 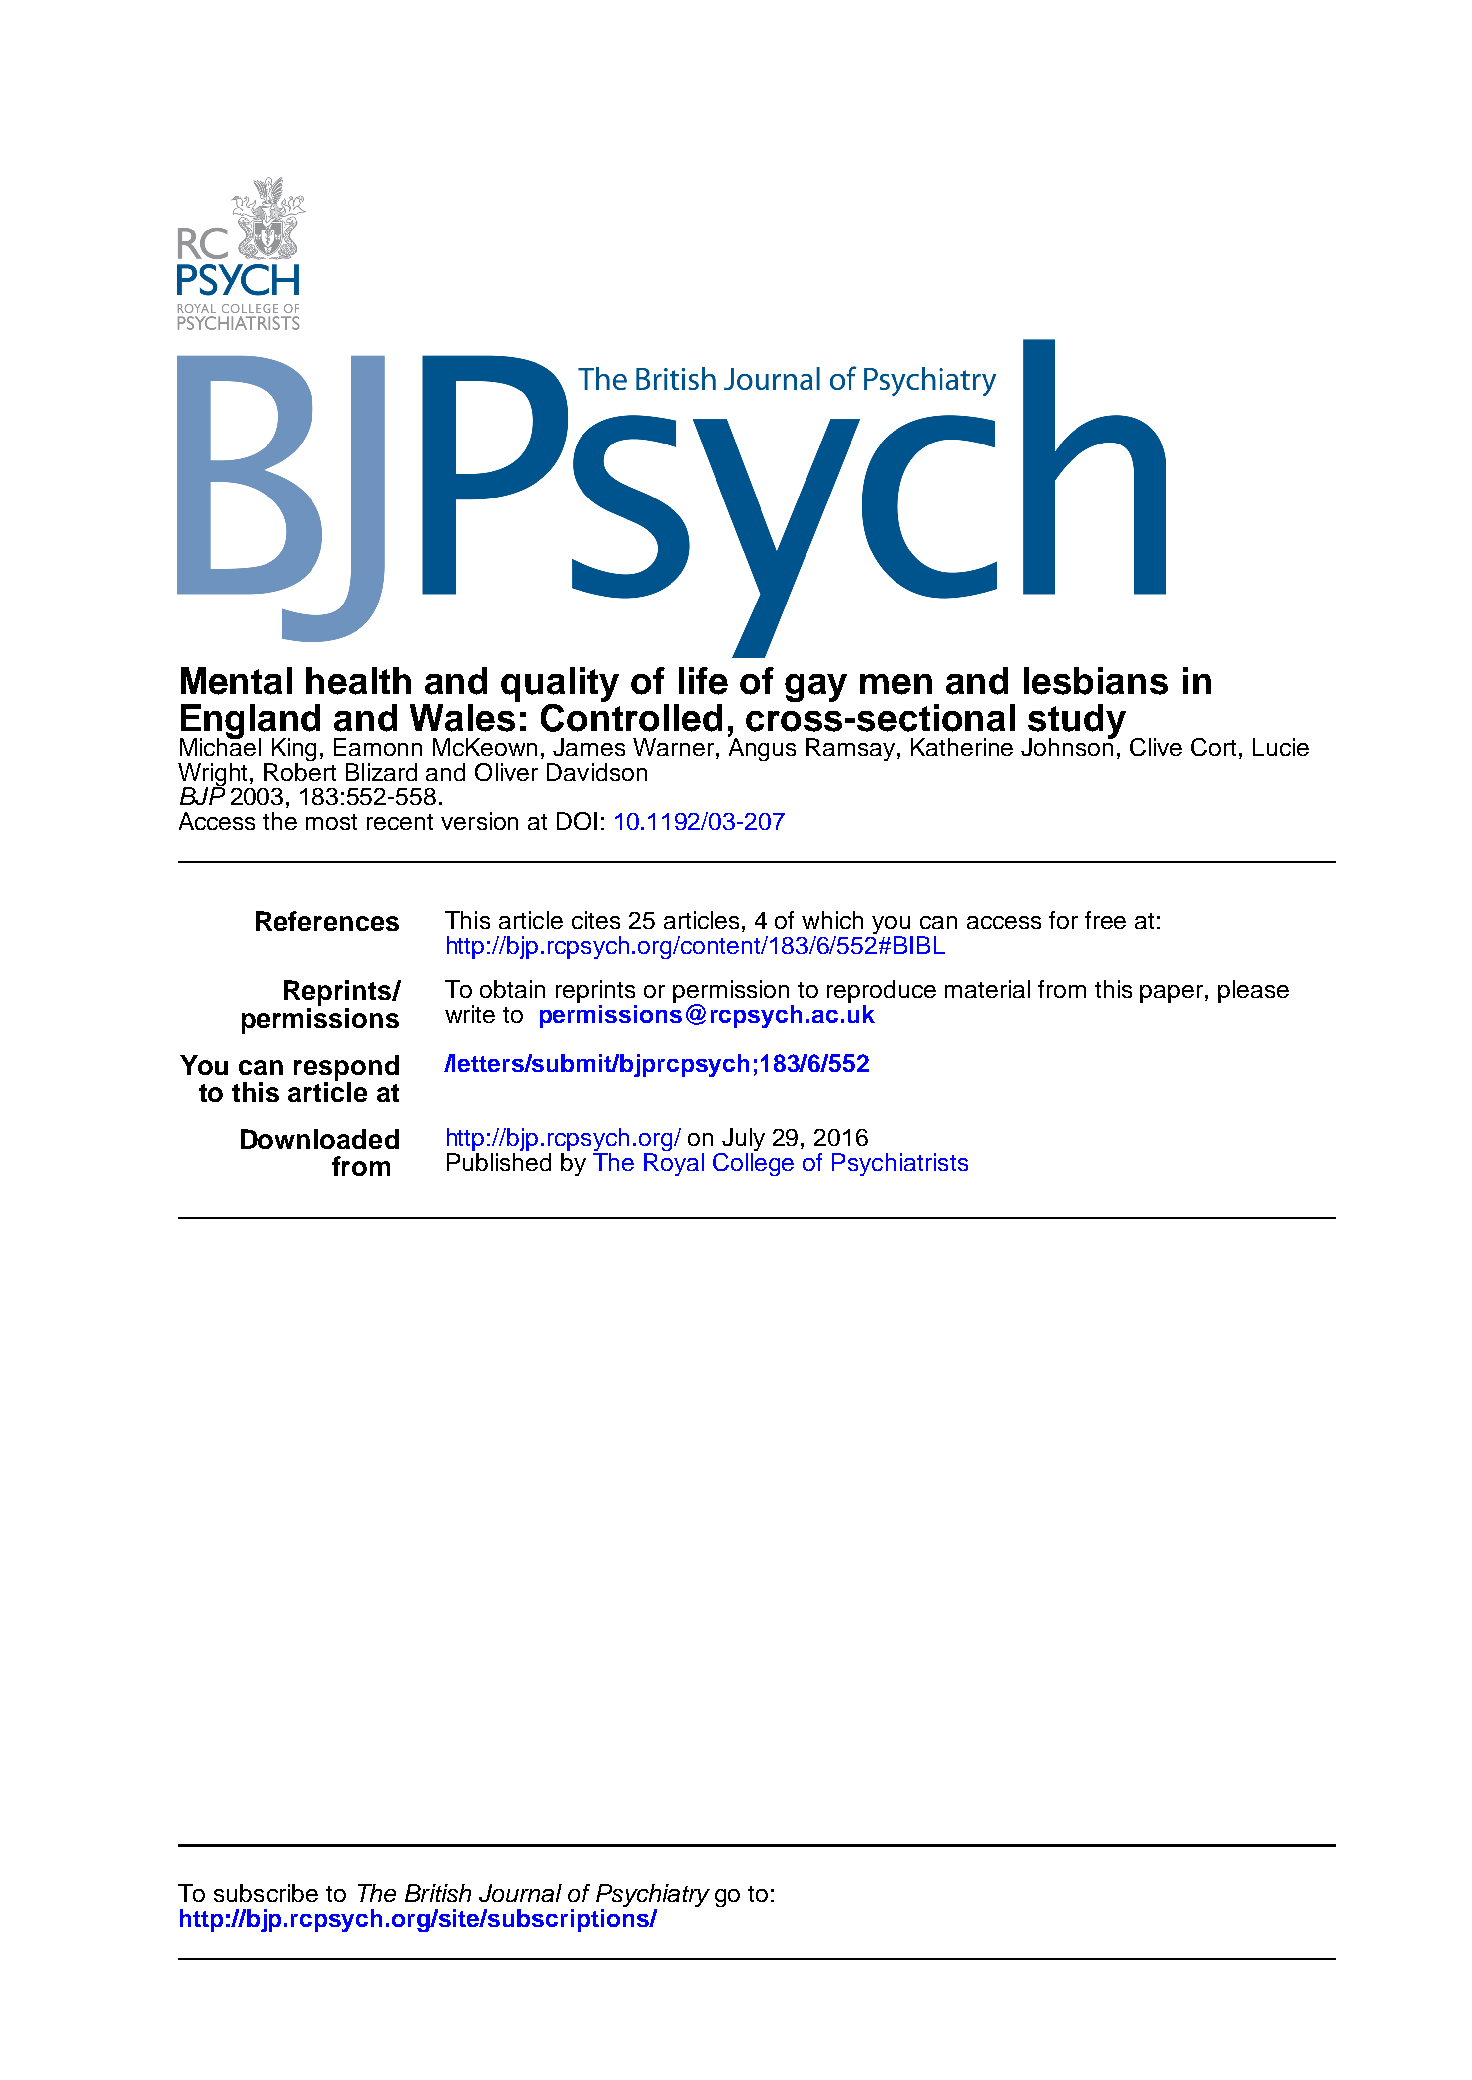 I want to click on Angus, so click(x=762, y=748).
